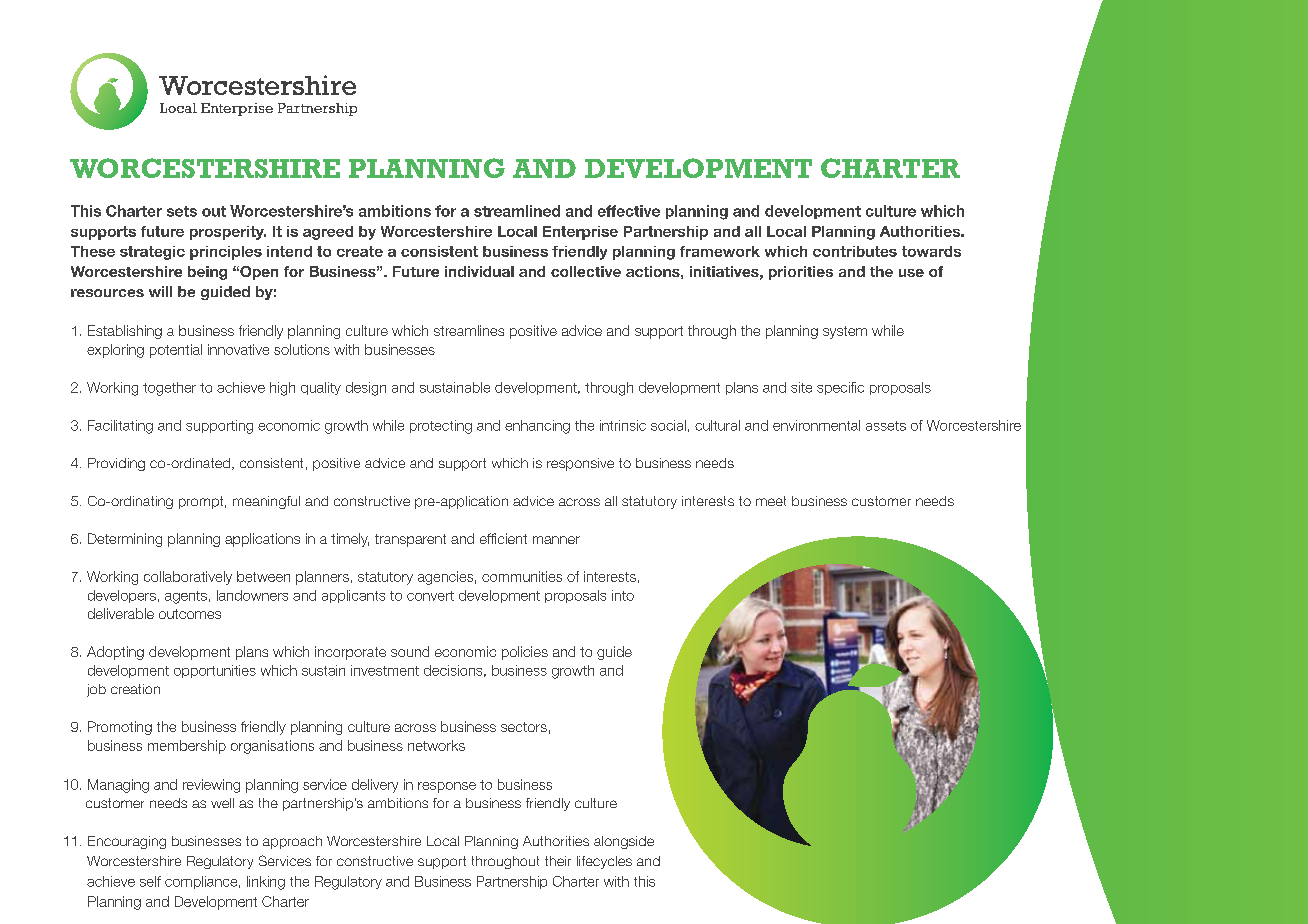 This screenshot has height=924, width=1308. What do you see at coordinates (855, 251) in the screenshot?
I see `contributes` at bounding box center [855, 251].
